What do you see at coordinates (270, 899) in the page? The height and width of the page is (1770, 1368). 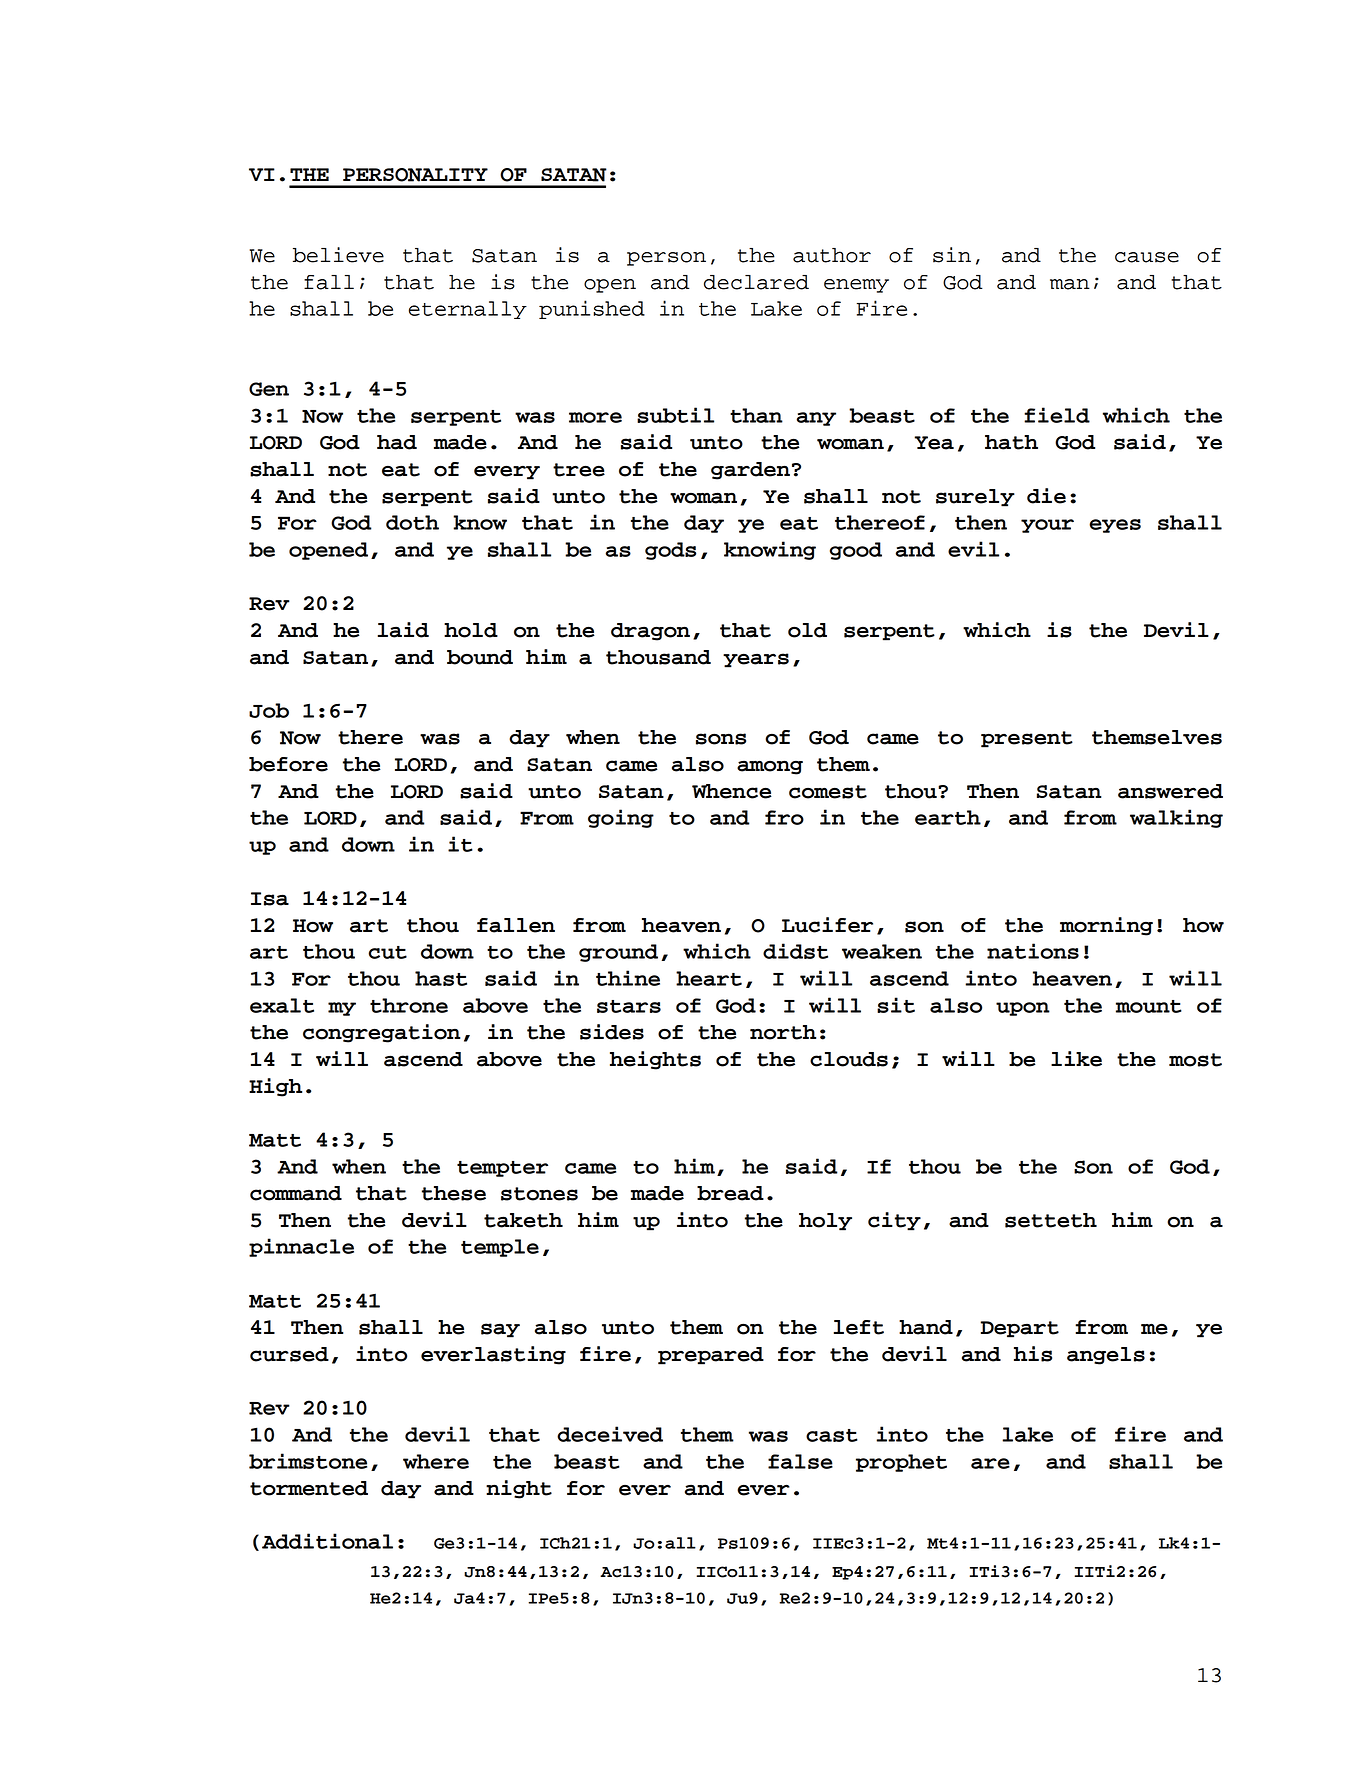 I see `Isa` at bounding box center [270, 899].
